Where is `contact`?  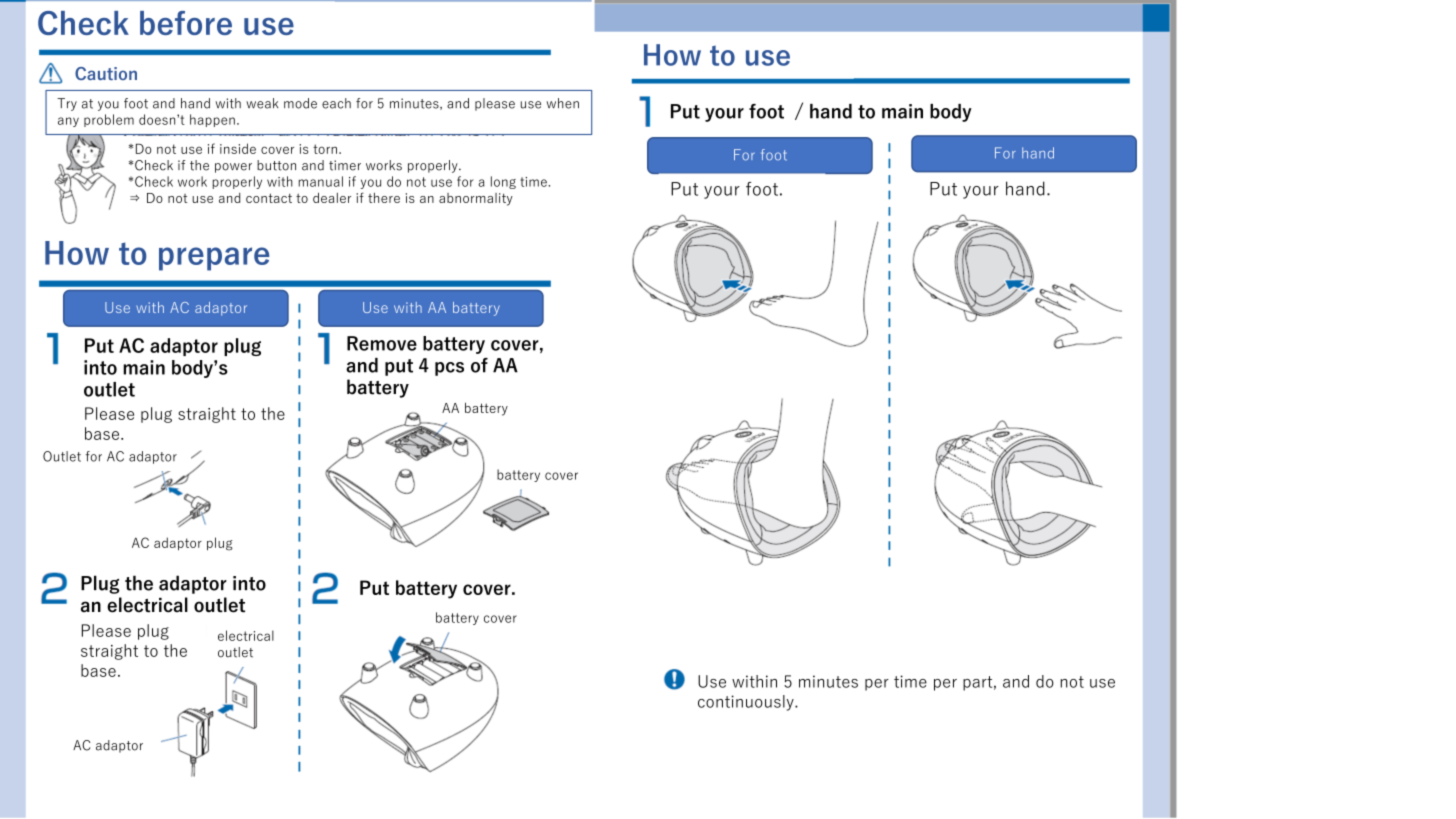 contact is located at coordinates (269, 198).
